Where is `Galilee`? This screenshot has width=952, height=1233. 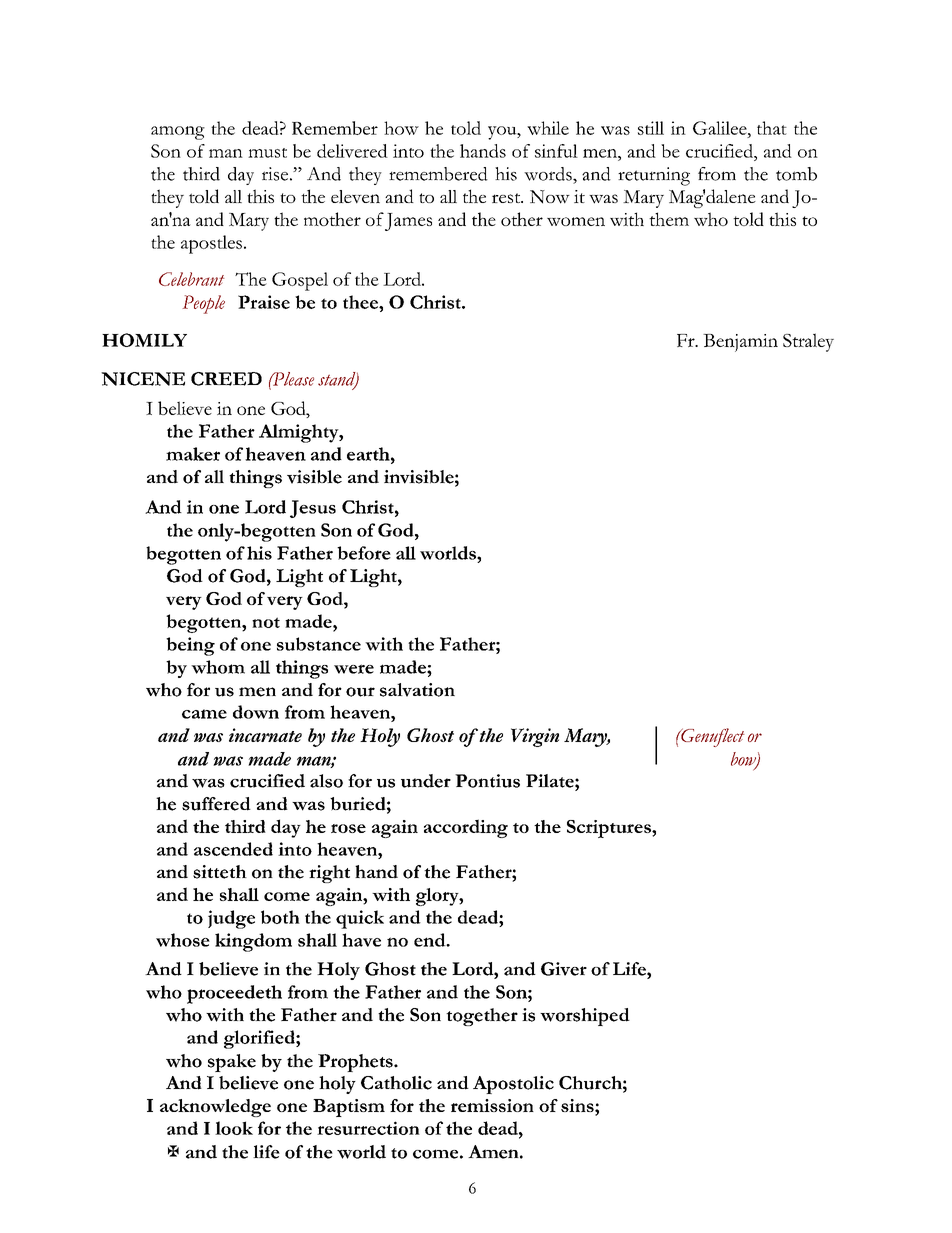
Galilee is located at coordinates (721, 128).
